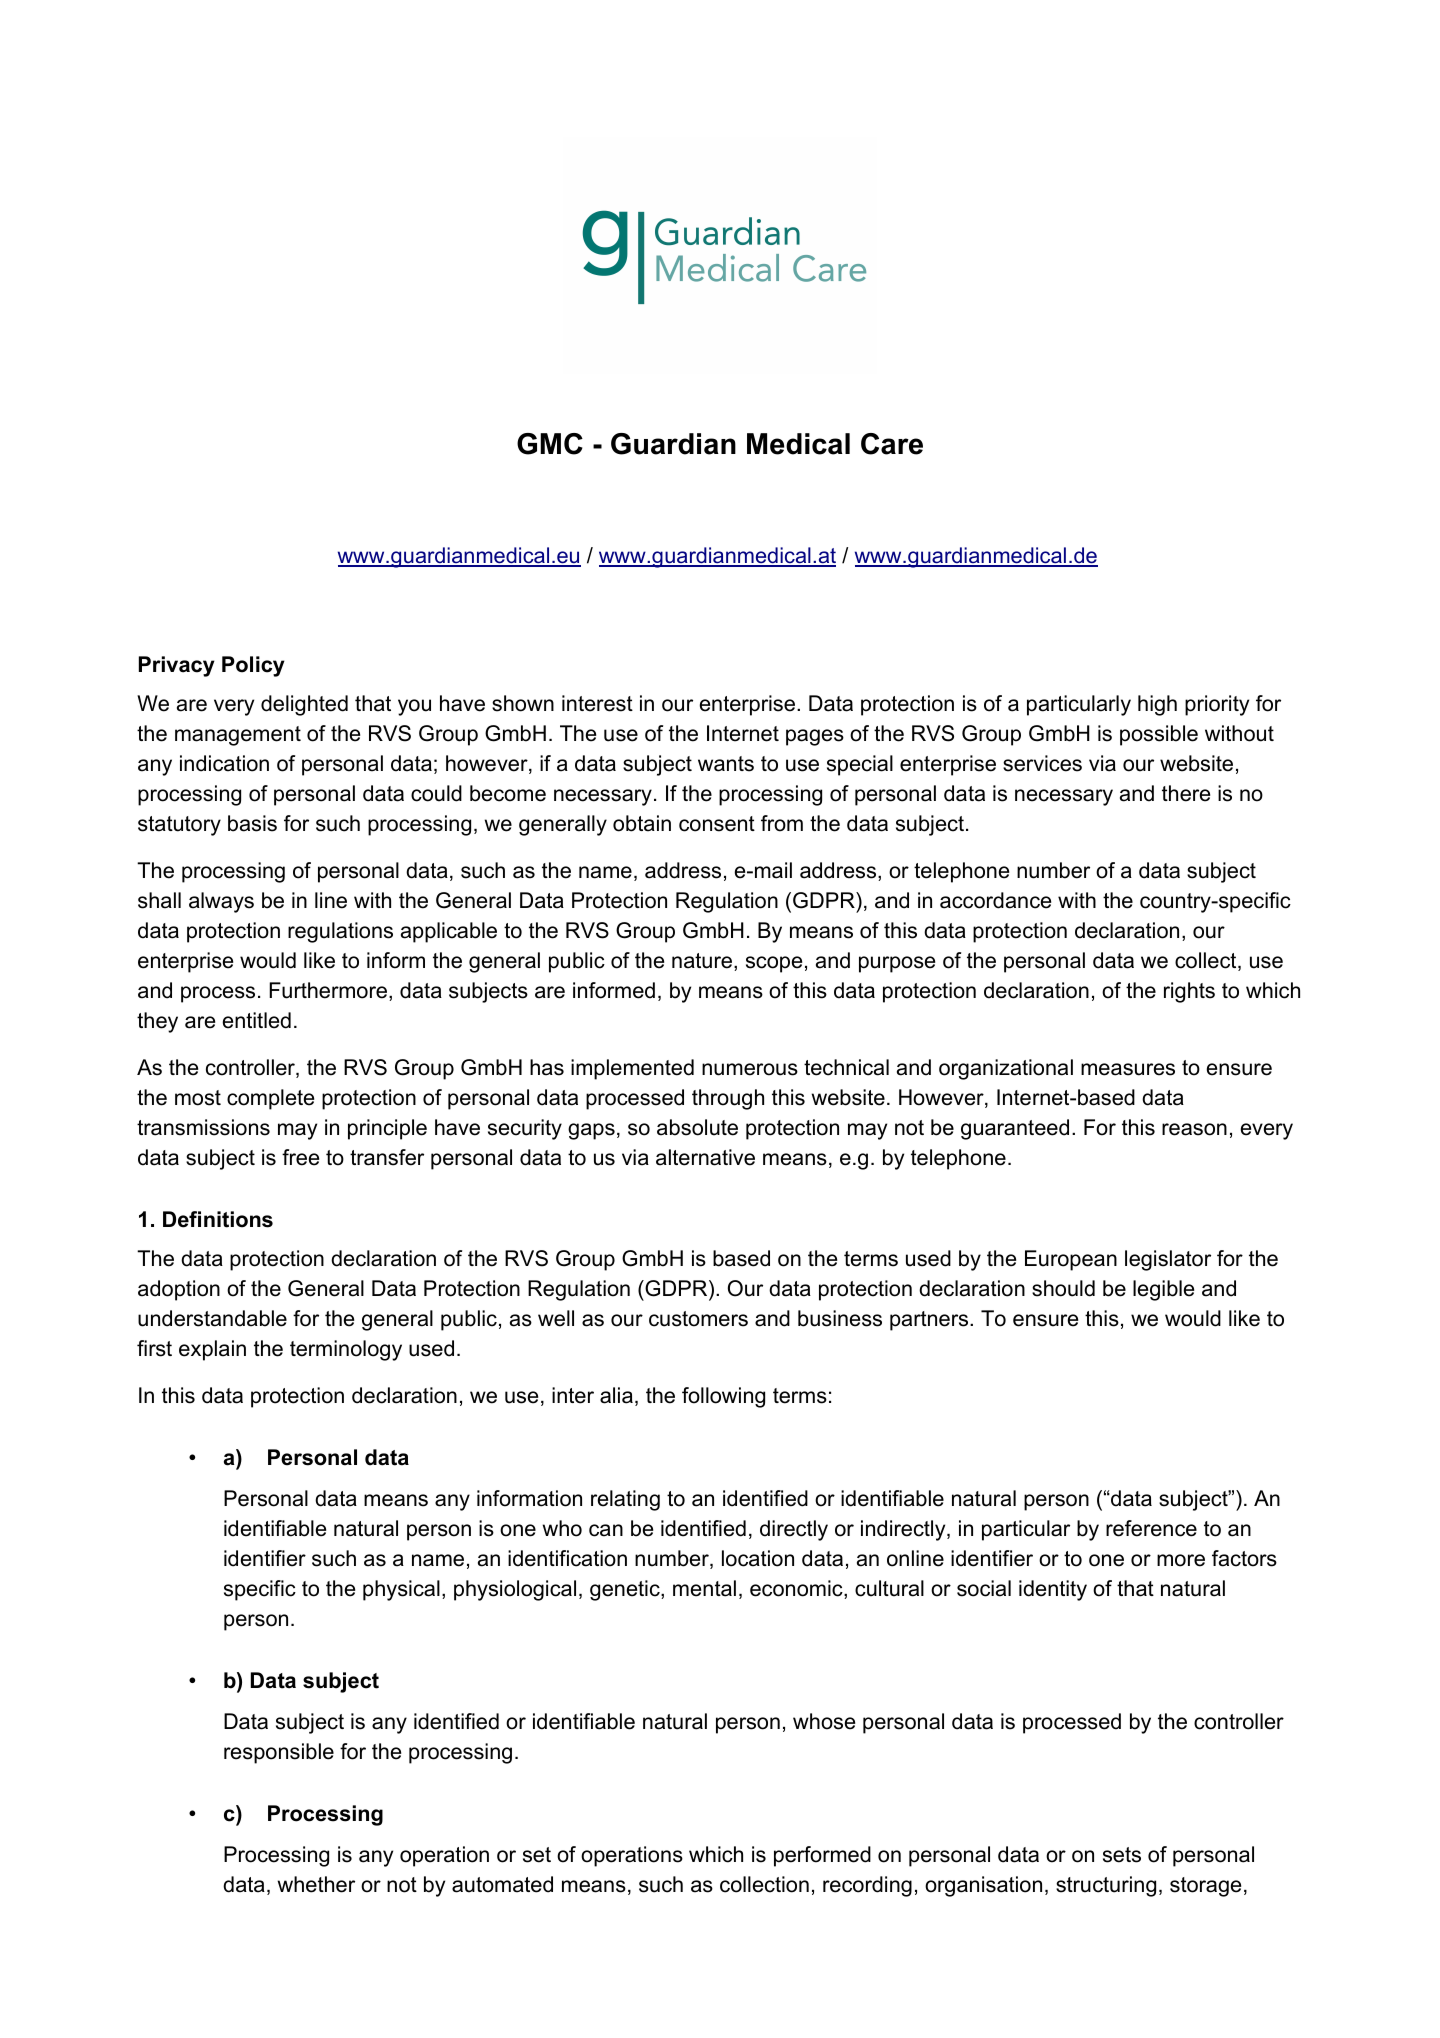  I want to click on Policy, so click(253, 666).
